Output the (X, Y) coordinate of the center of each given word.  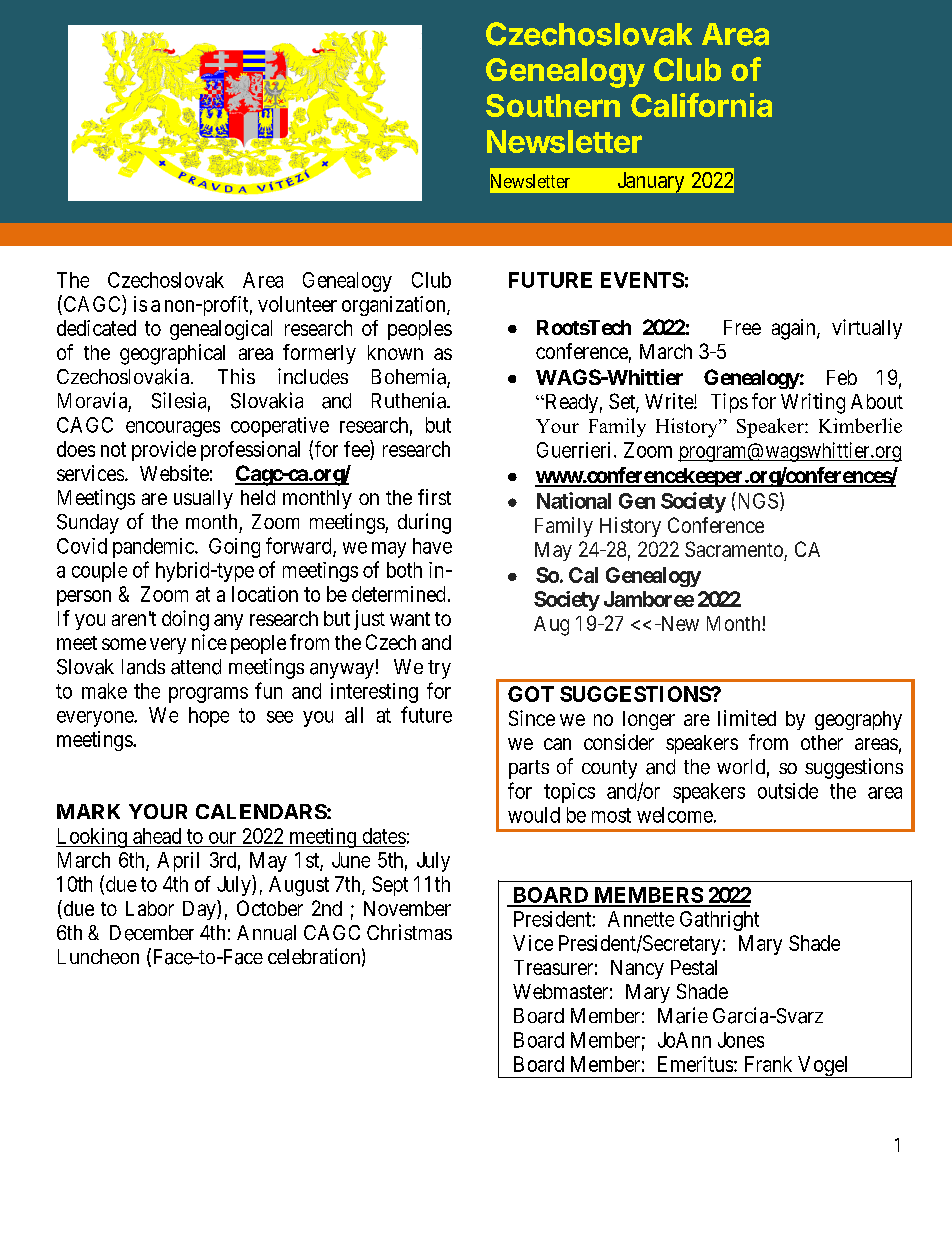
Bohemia (410, 377)
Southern (553, 105)
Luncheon (98, 957)
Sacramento (734, 549)
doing (185, 620)
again (795, 329)
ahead (157, 836)
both (404, 570)
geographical (172, 354)
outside (788, 791)
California (701, 105)
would (534, 815)
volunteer (297, 304)
